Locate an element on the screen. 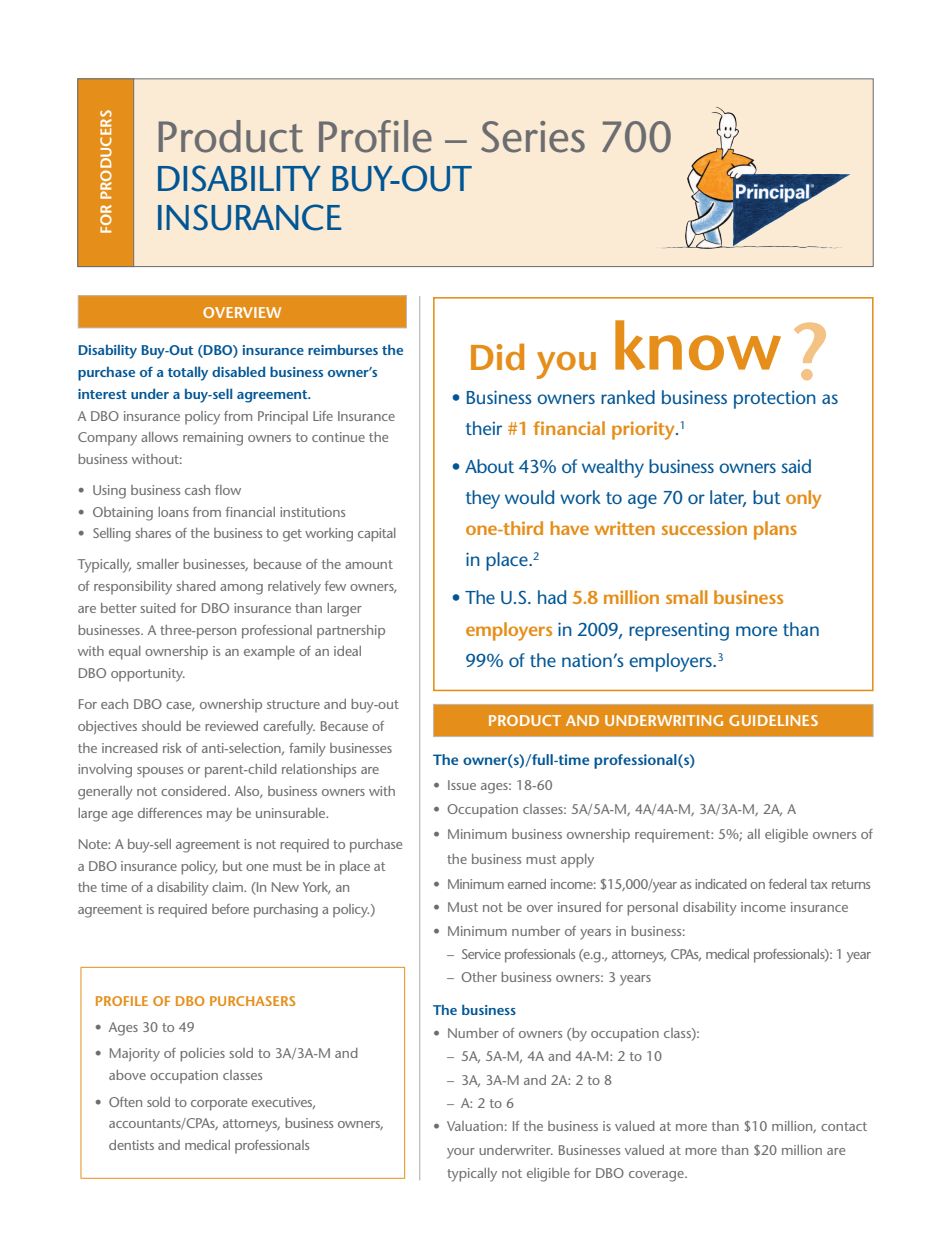 The image size is (952, 1233). corporate is located at coordinates (219, 1104).
